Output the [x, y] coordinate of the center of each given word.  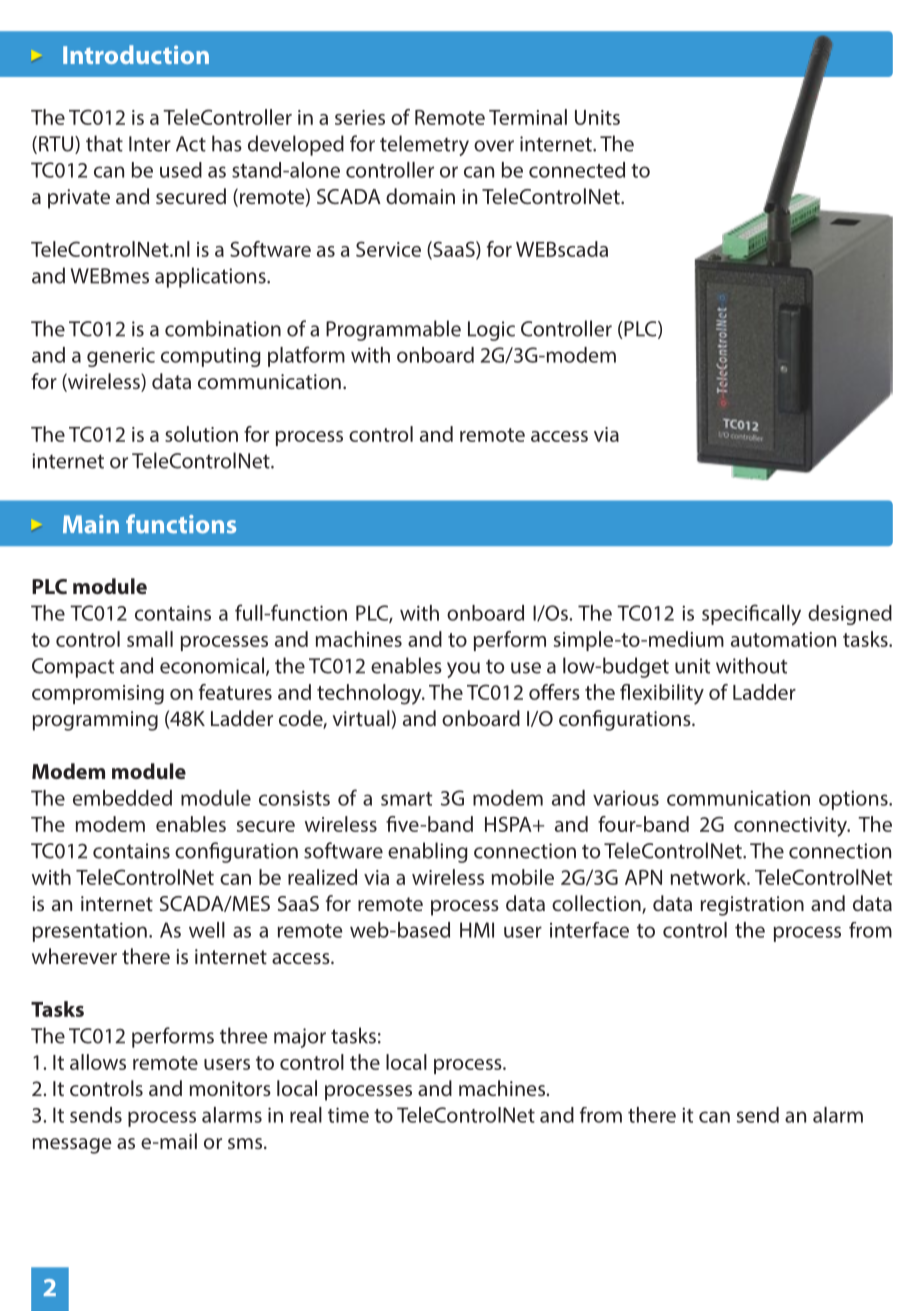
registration [752, 906]
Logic [491, 331]
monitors [230, 1088]
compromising [98, 695]
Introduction [136, 54]
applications [211, 277]
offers [554, 692]
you [463, 670]
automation [783, 639]
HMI [477, 930]
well [207, 930]
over [494, 146]
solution [201, 434]
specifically [751, 614]
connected [577, 170]
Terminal [528, 117]
